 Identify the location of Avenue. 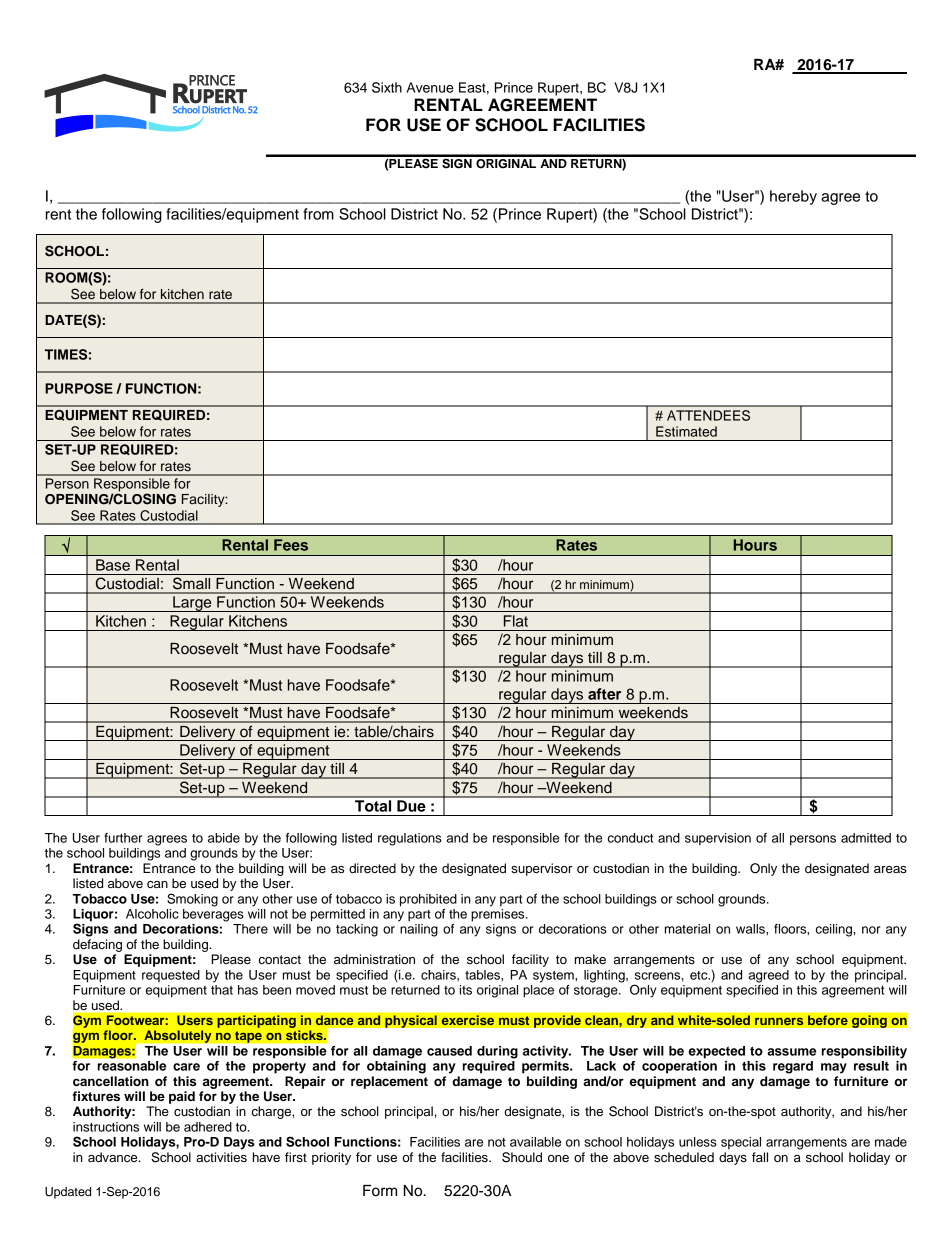
(430, 87).
